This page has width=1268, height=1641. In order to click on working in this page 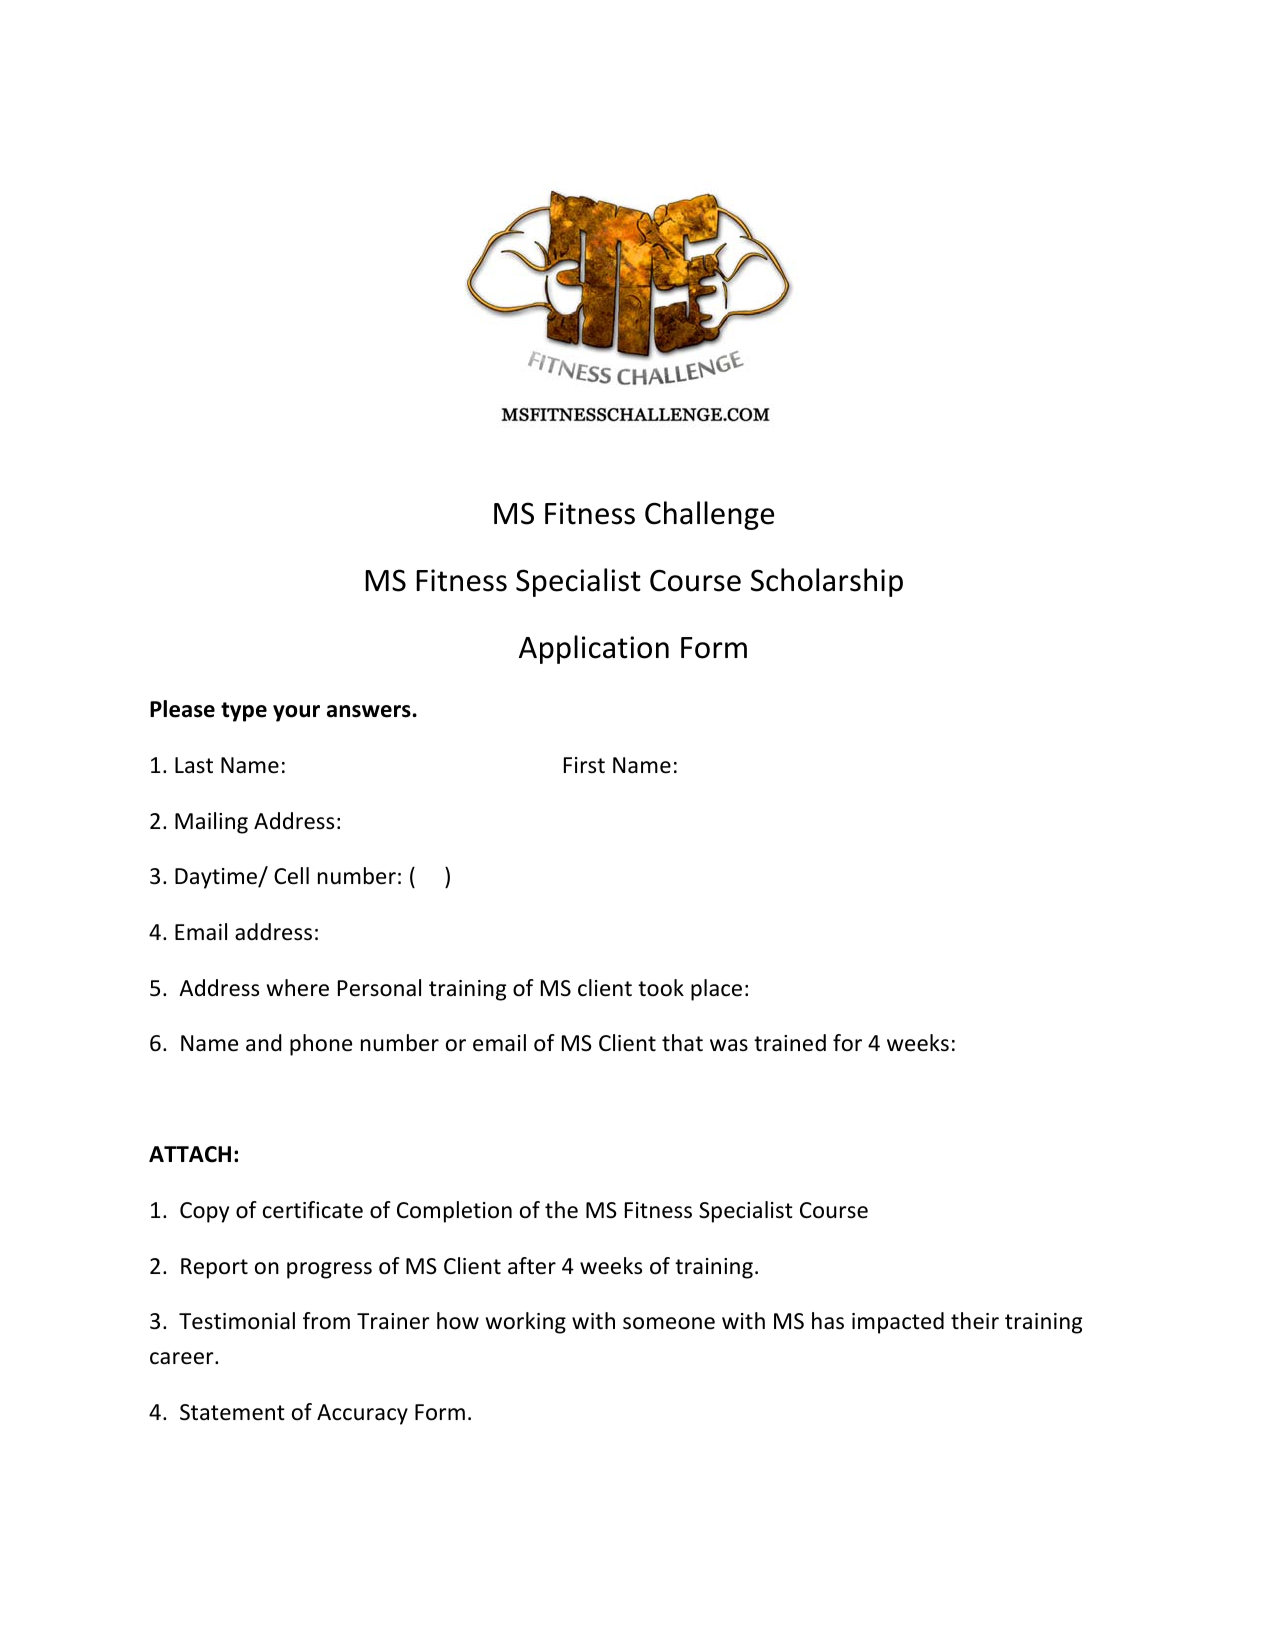, I will do `click(526, 1323)`.
